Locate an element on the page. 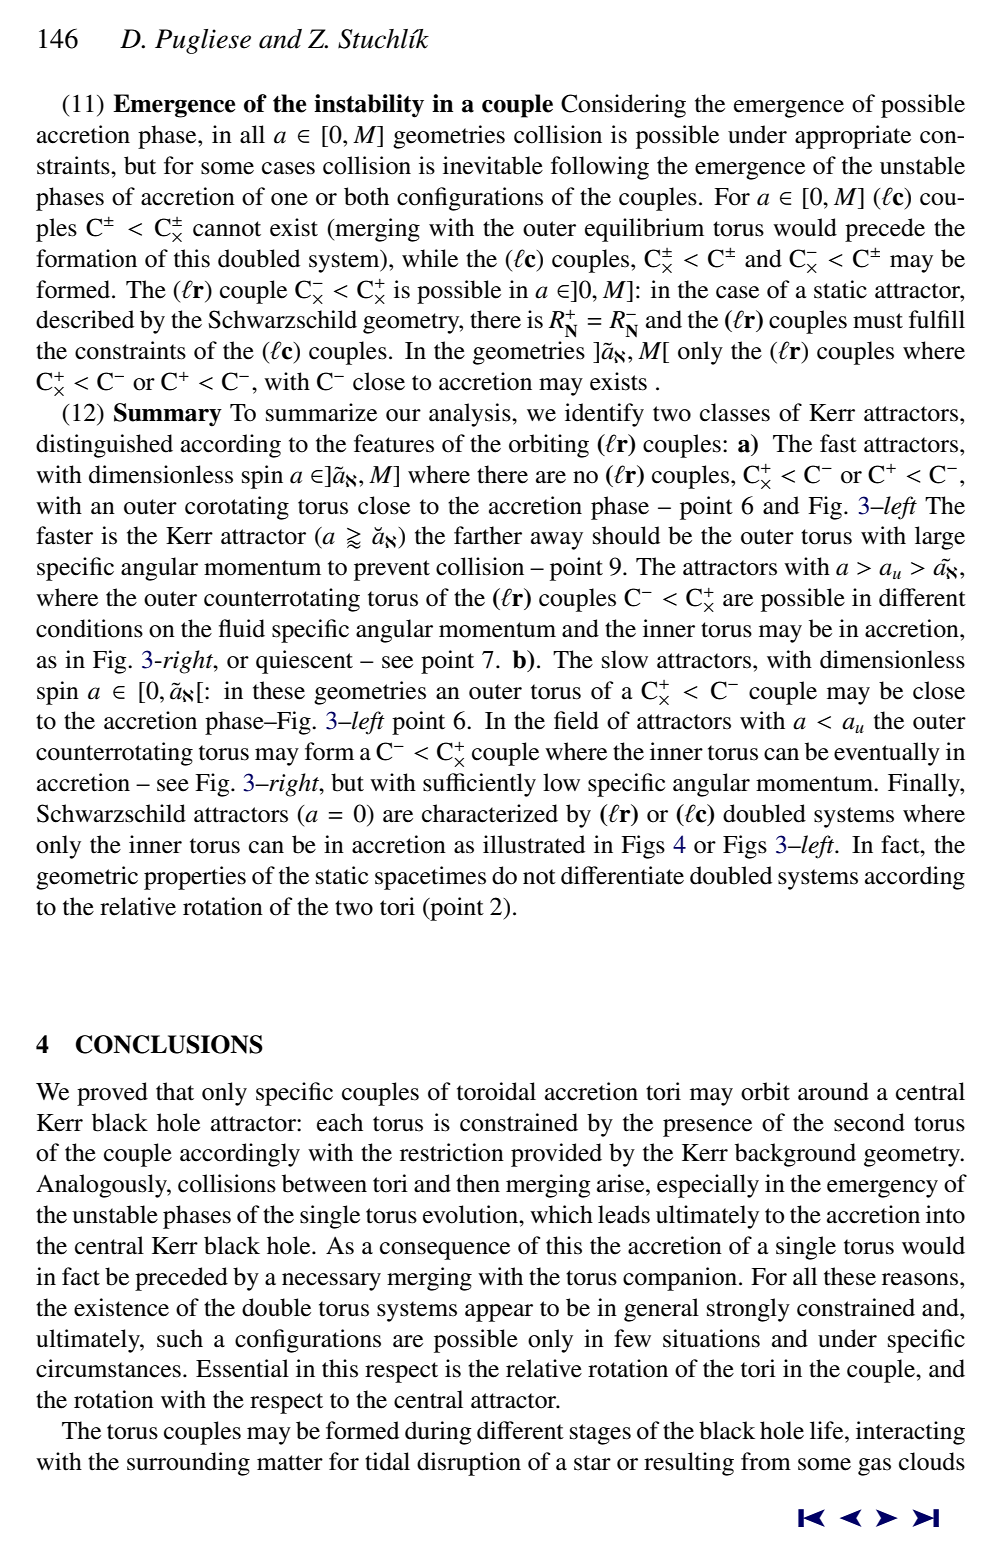  appropriate is located at coordinates (853, 137).
